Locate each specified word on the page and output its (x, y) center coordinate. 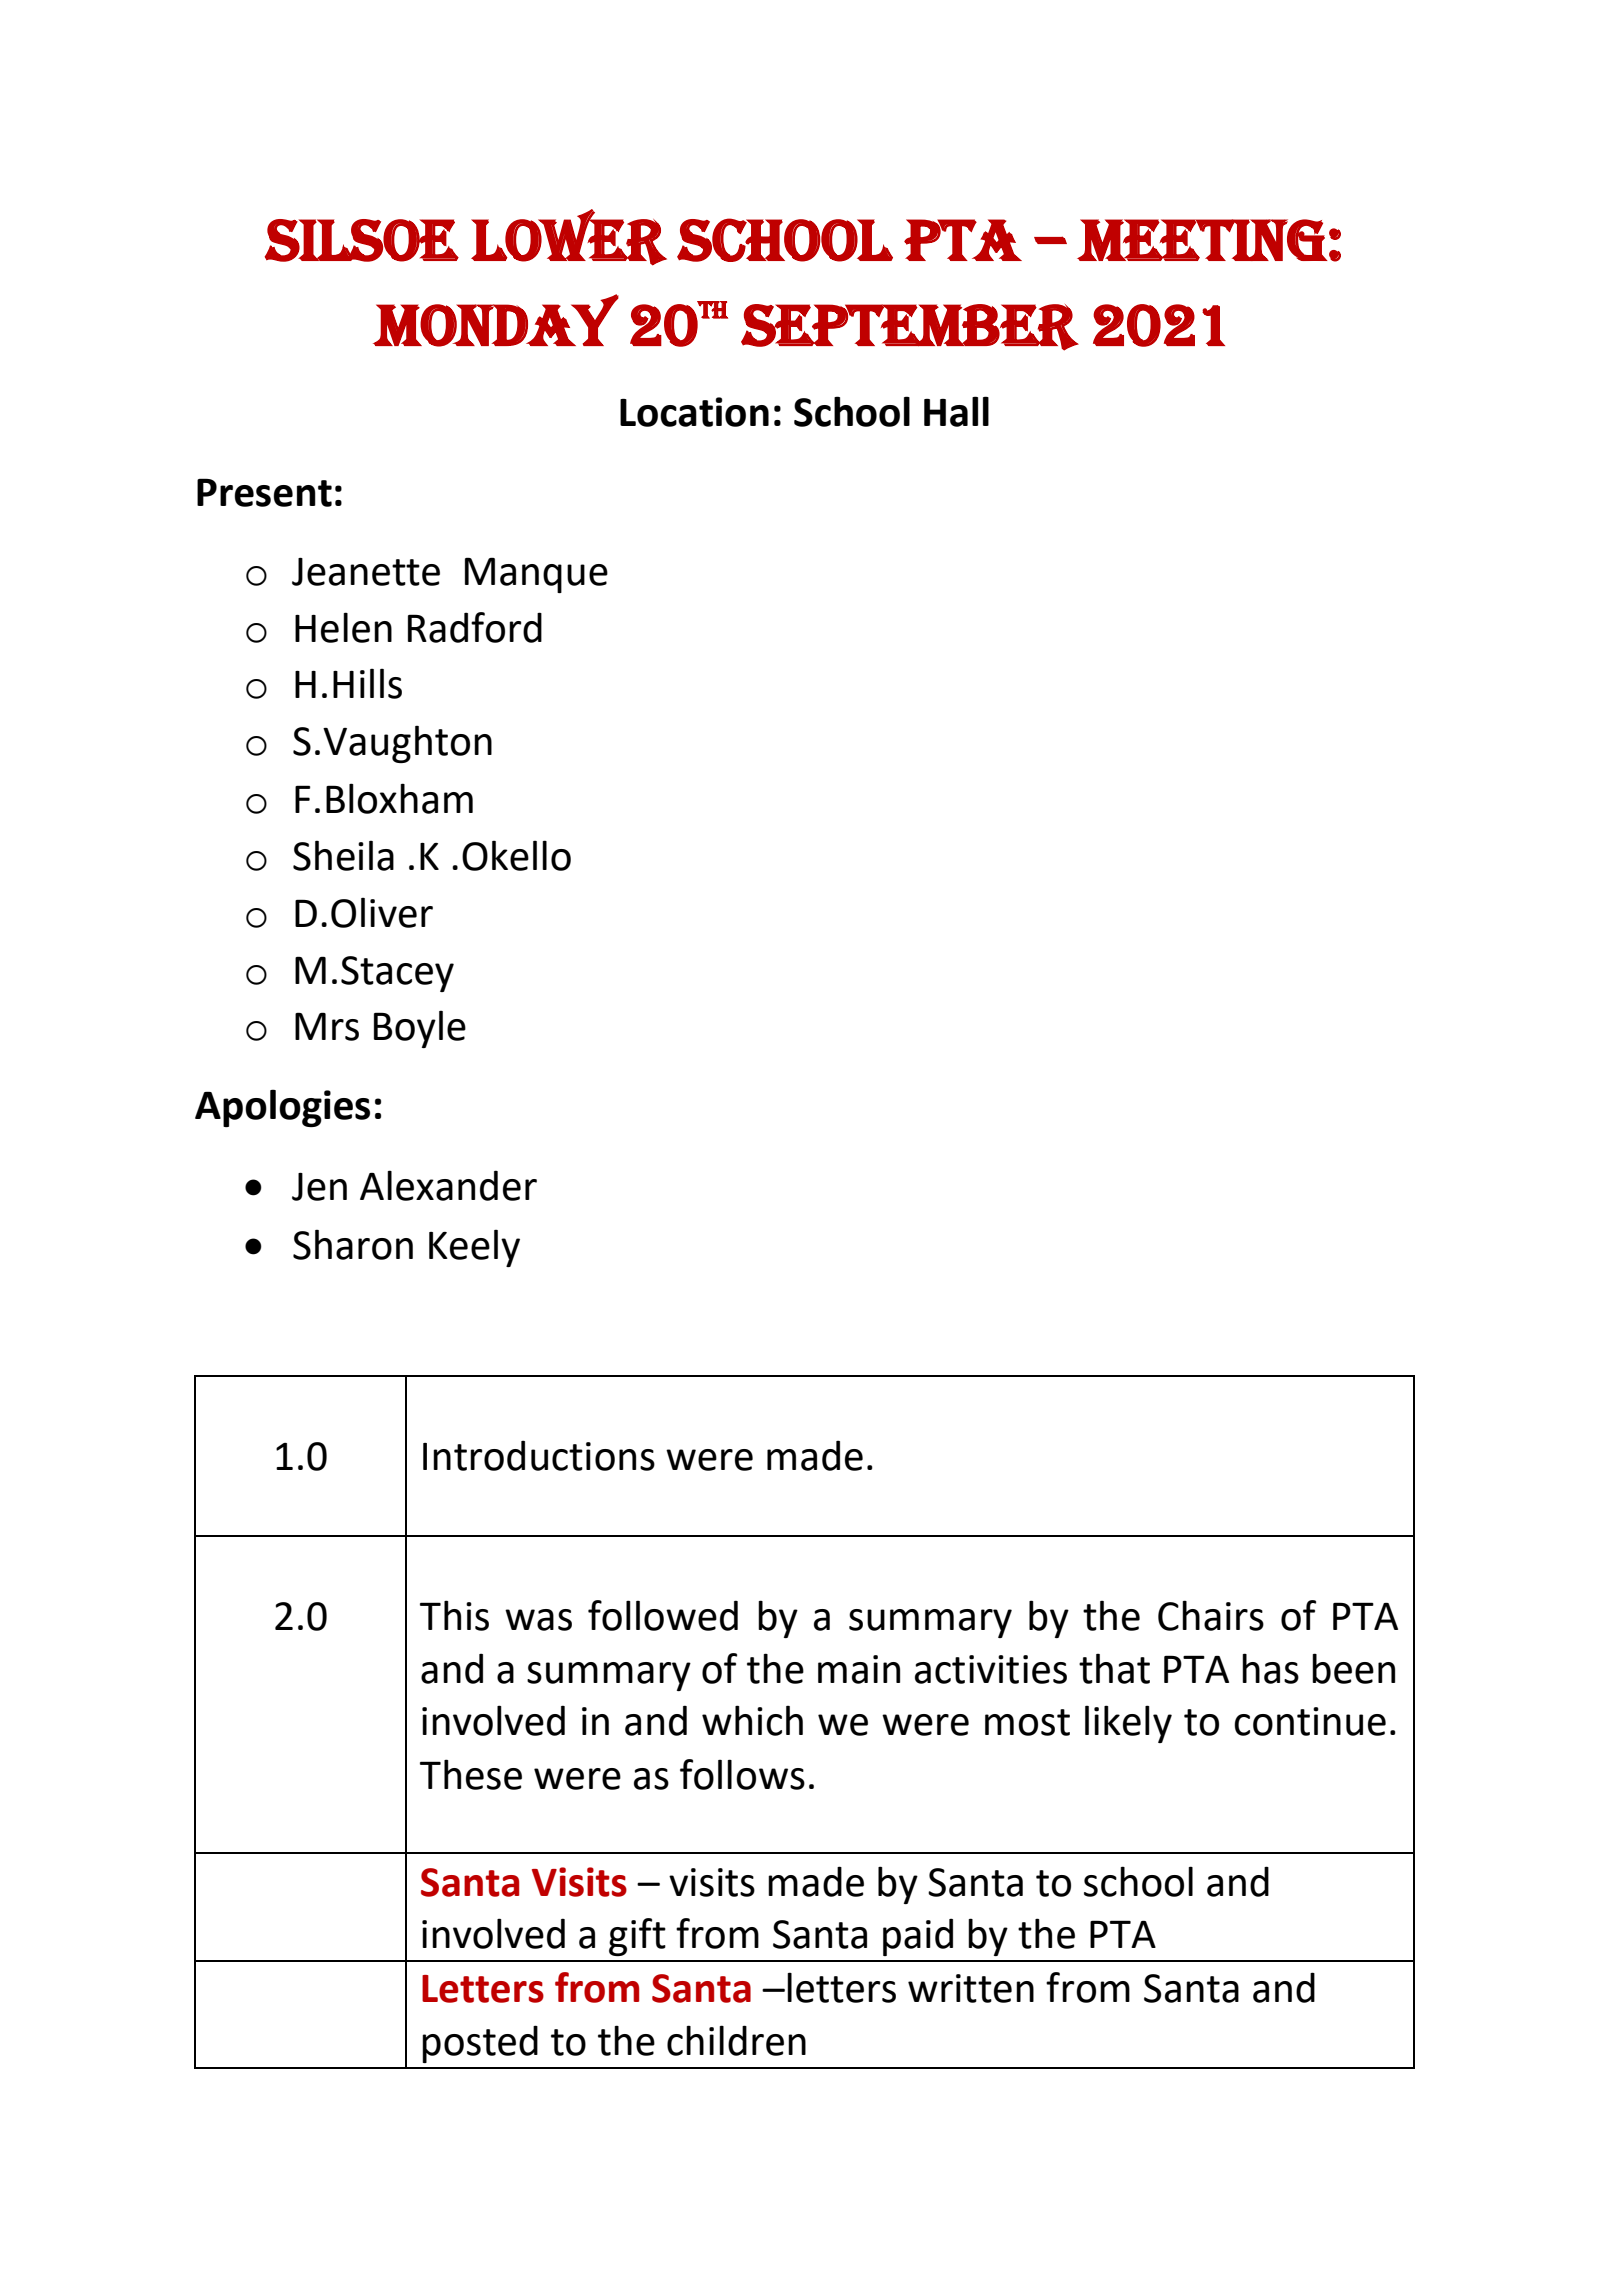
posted (480, 2044)
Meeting (1202, 240)
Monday (496, 320)
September (910, 327)
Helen (343, 627)
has (1270, 1668)
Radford (475, 627)
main (859, 1669)
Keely (474, 1248)
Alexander (448, 1185)
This (454, 1615)
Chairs (1211, 1615)
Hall (956, 411)
